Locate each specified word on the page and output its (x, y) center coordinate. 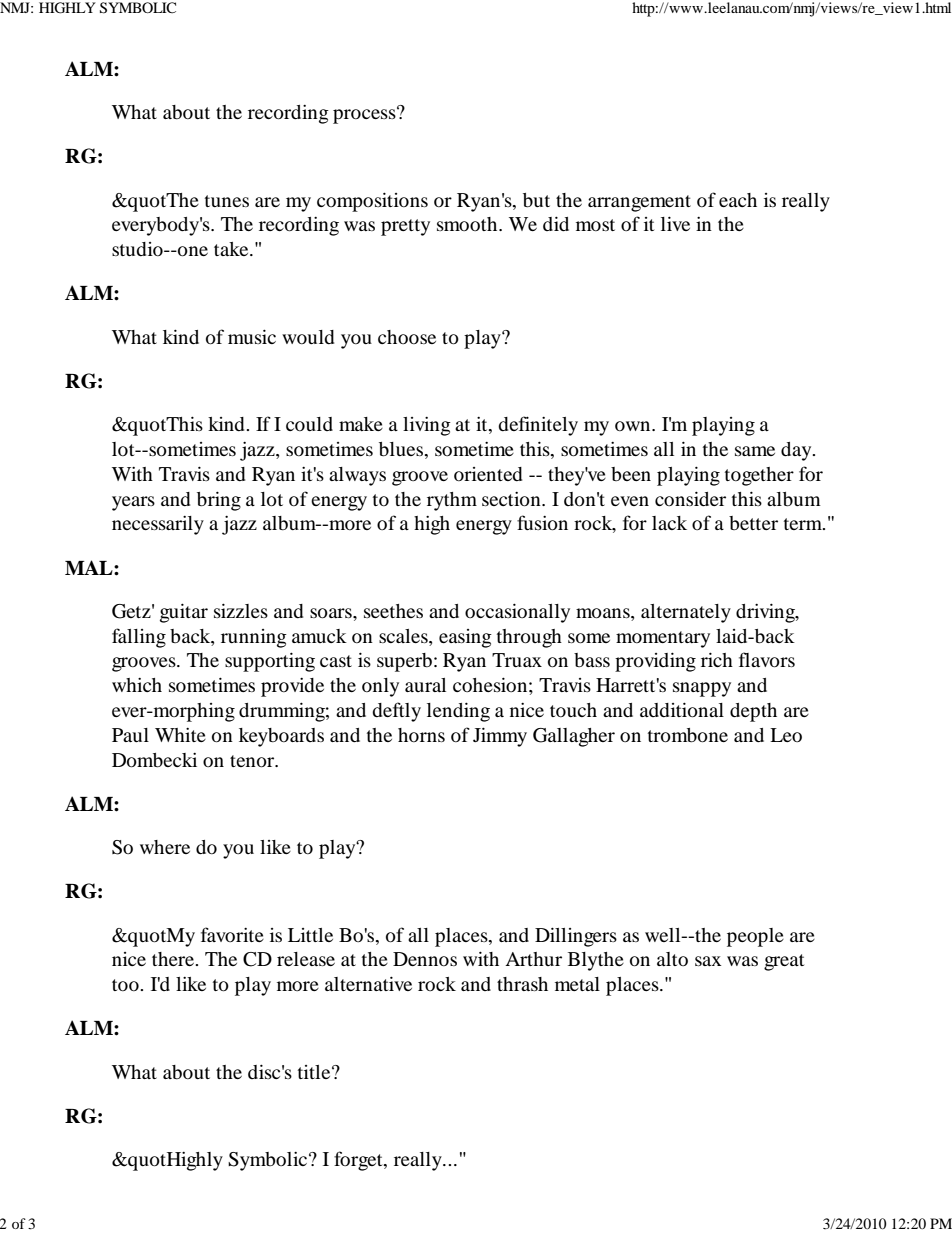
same (755, 451)
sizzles (241, 610)
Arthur (533, 959)
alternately (686, 613)
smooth (468, 224)
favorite (232, 934)
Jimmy (500, 737)
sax (708, 961)
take (232, 249)
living (427, 426)
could (309, 424)
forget (359, 1161)
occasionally (517, 613)
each (738, 200)
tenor (253, 761)
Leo (786, 735)
